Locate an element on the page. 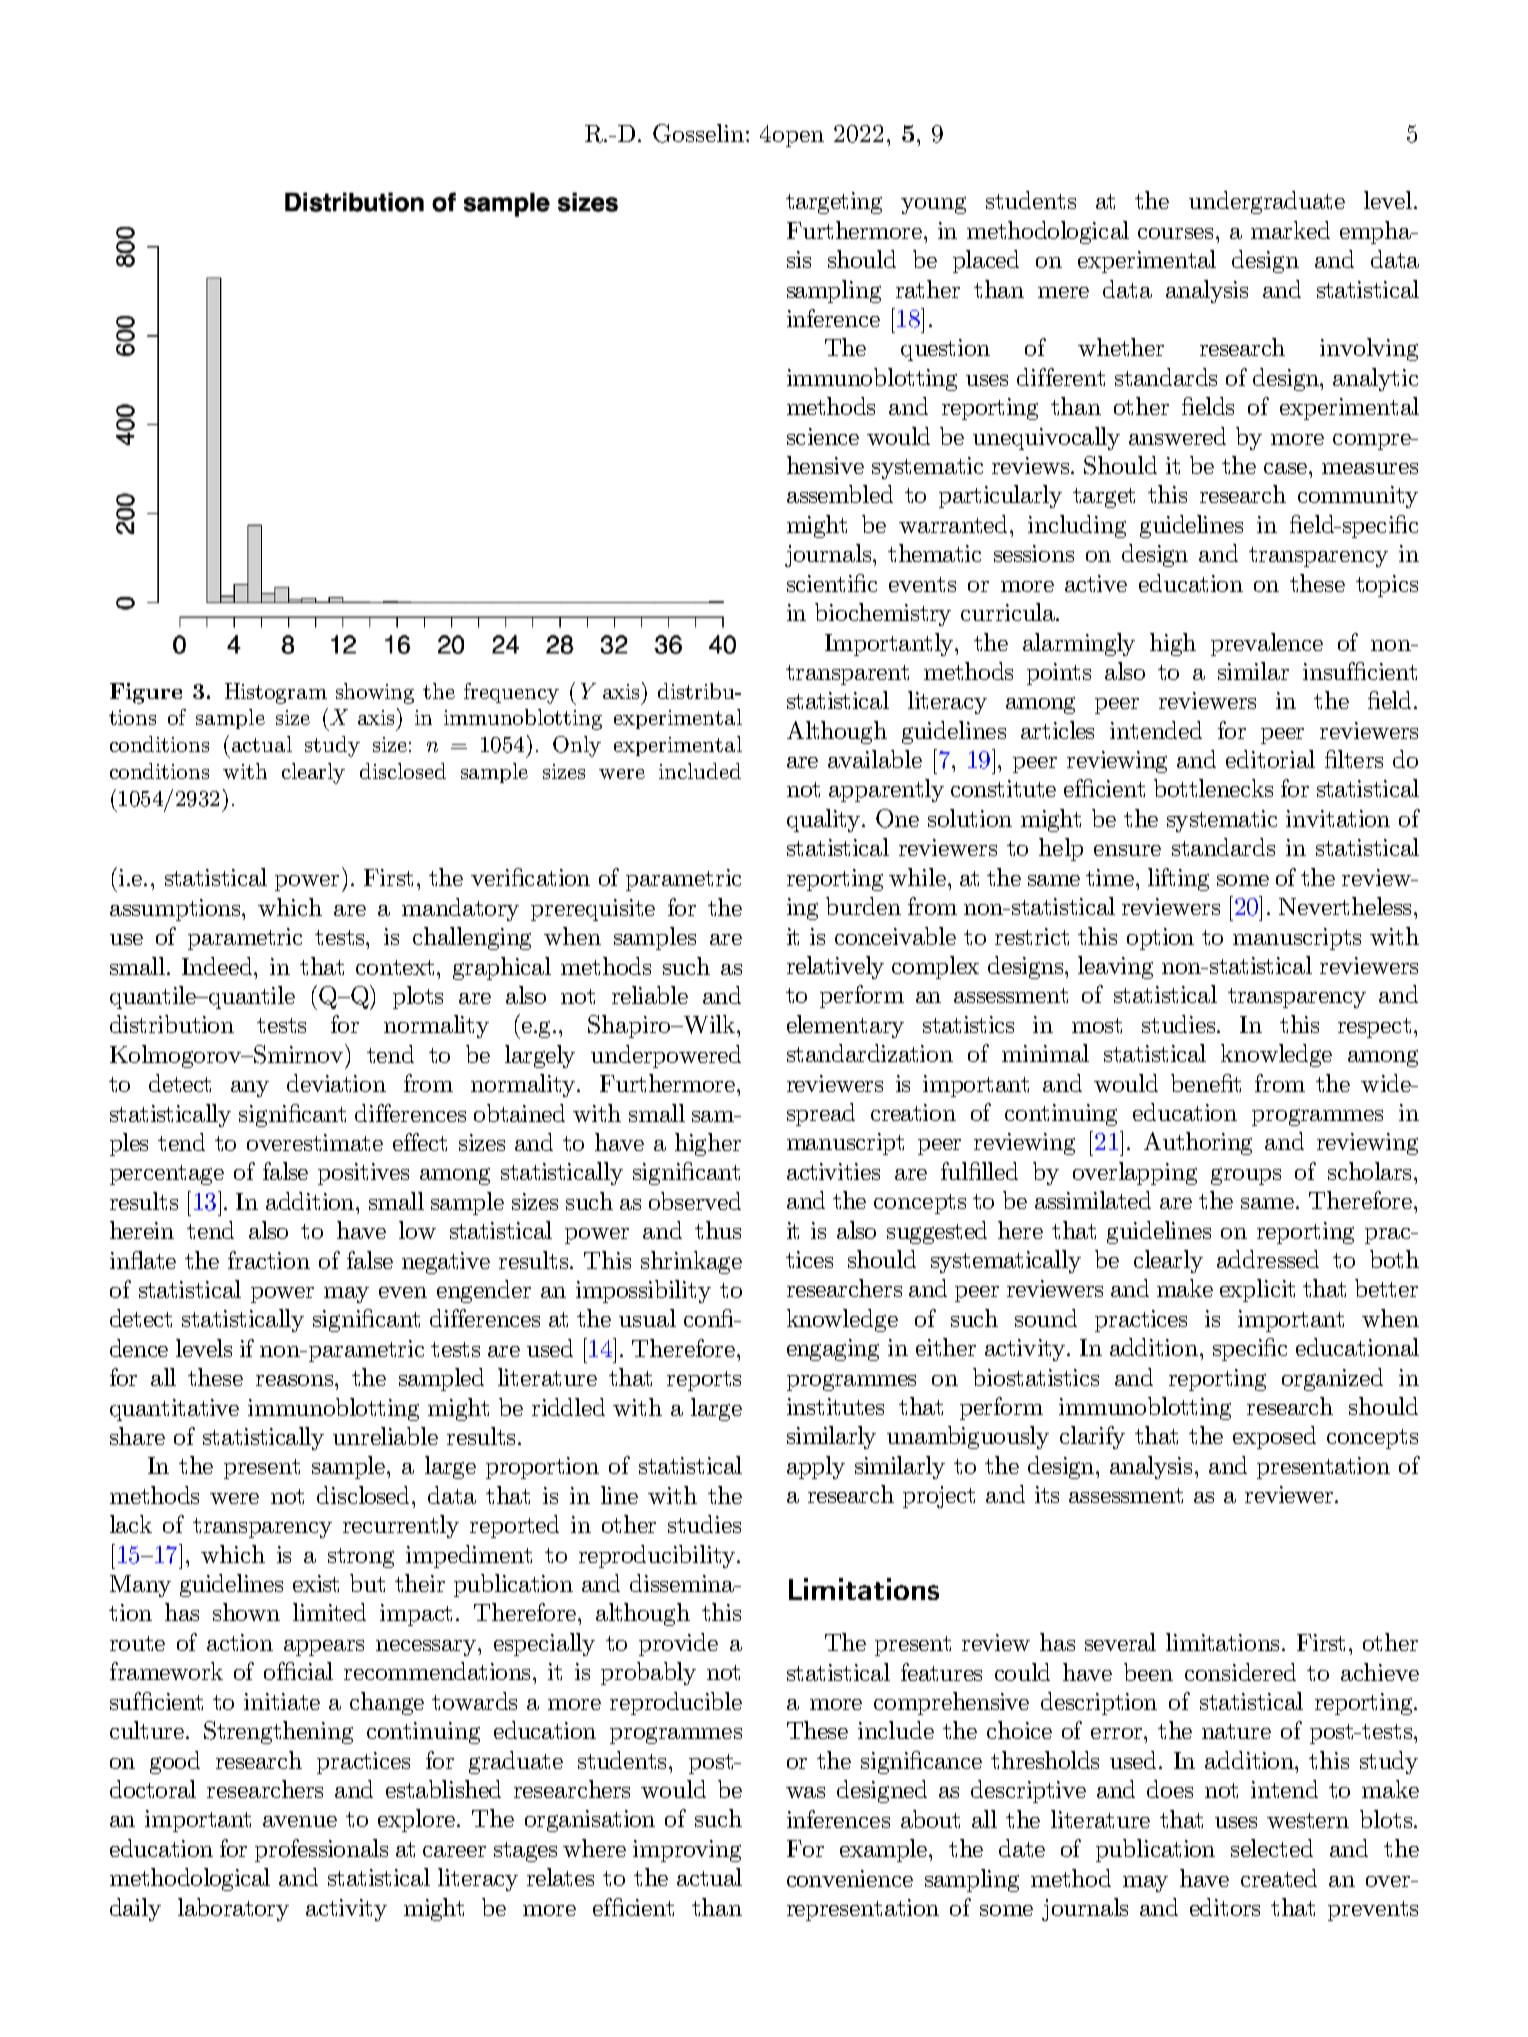 The height and width of the page is (2037, 1528). biochemistry is located at coordinates (883, 614).
